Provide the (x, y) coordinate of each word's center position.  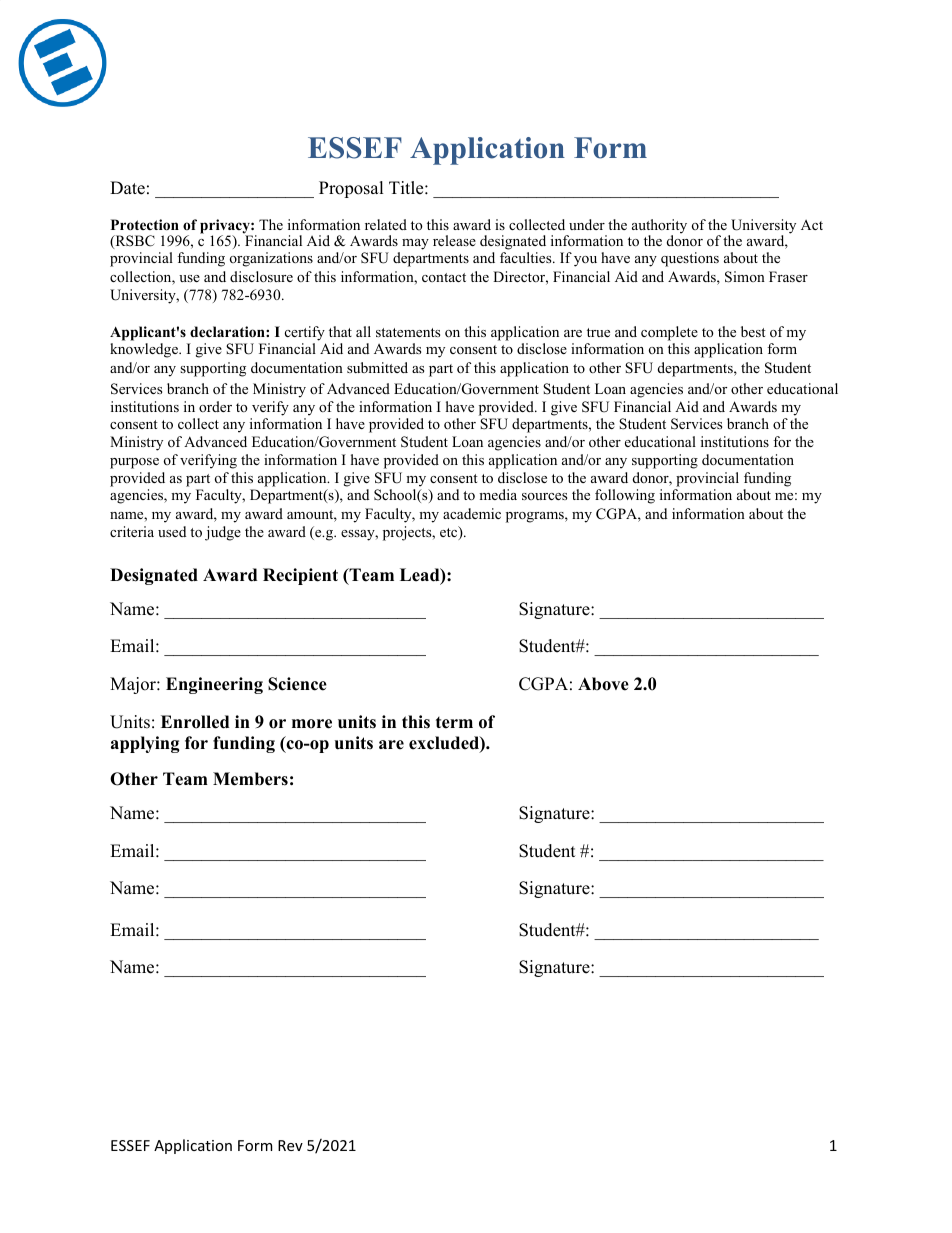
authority (659, 227)
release (454, 240)
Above (603, 684)
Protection (145, 225)
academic (472, 513)
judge (223, 533)
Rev (290, 1145)
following (625, 496)
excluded (445, 744)
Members (250, 779)
